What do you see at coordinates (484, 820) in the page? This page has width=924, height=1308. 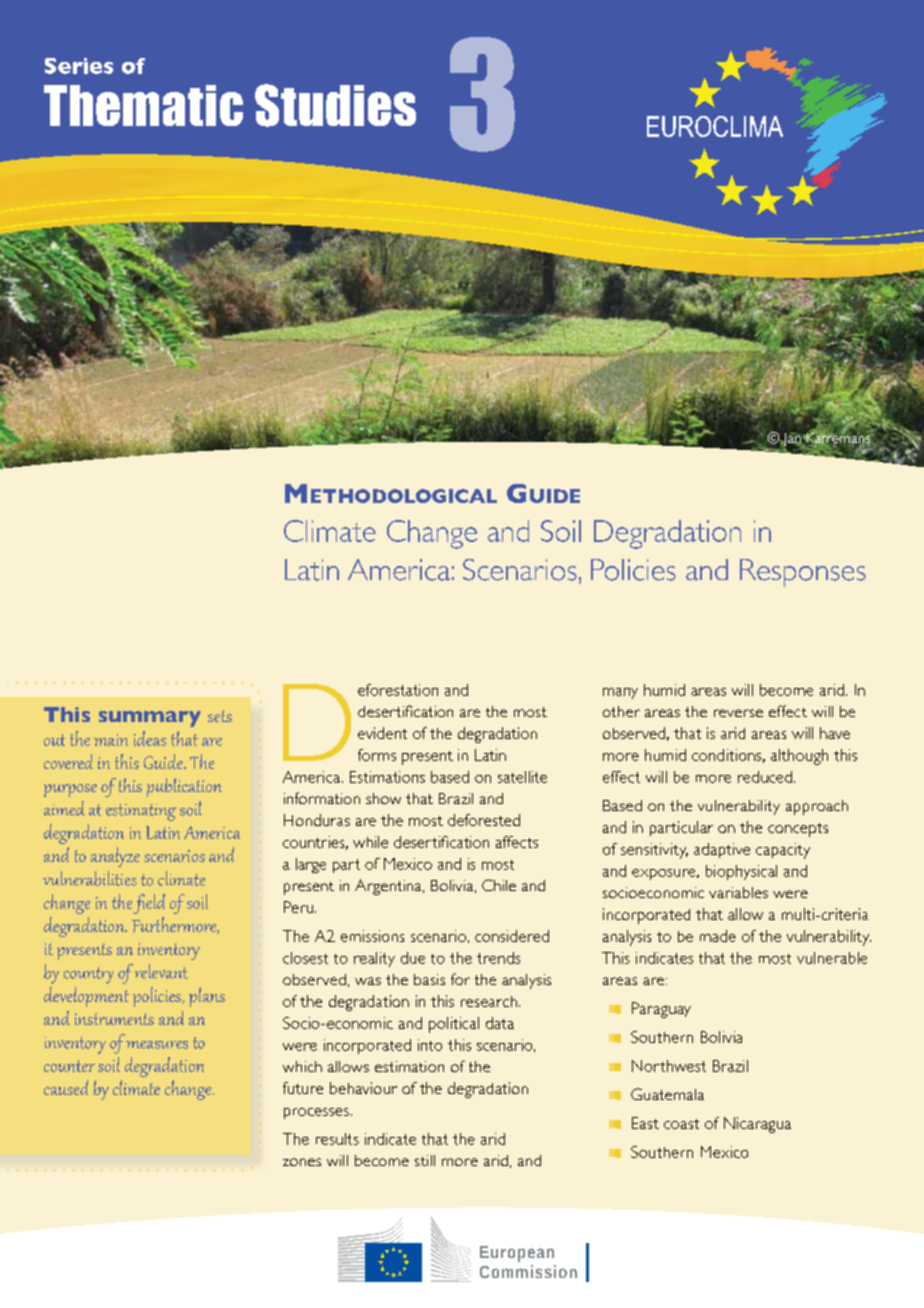 I see `deforested` at bounding box center [484, 820].
